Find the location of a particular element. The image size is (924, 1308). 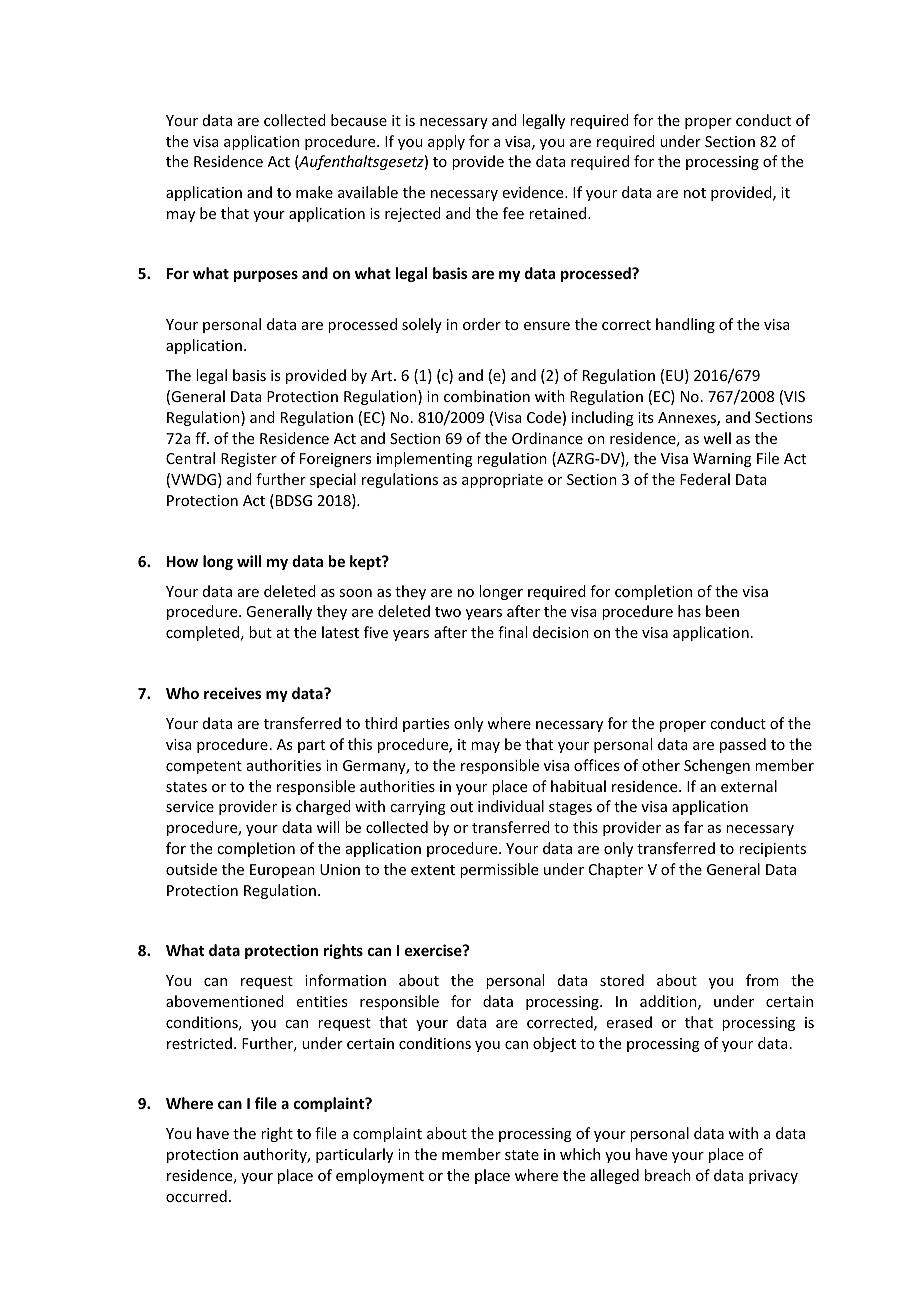

far is located at coordinates (693, 827).
